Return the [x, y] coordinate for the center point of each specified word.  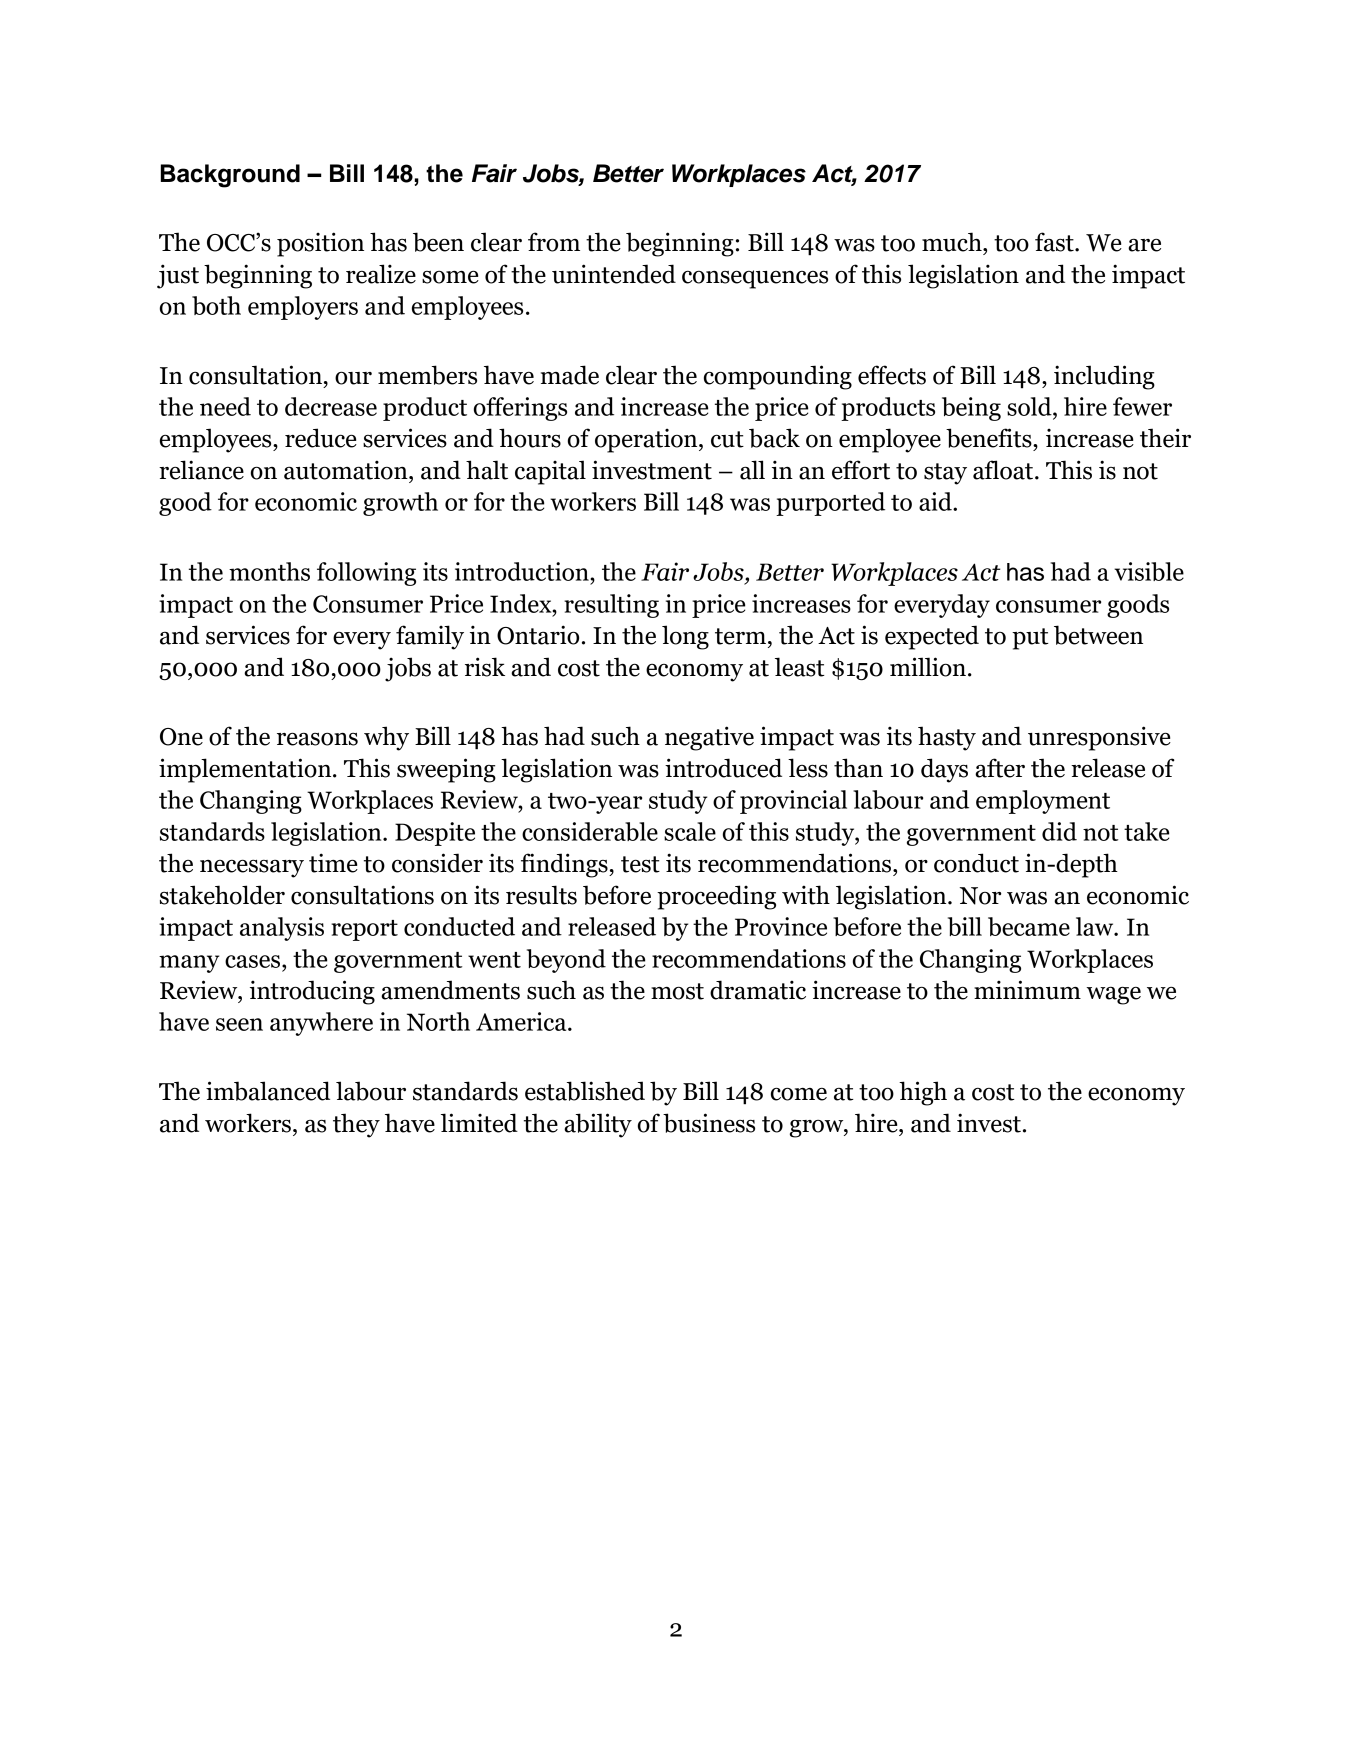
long [685, 637]
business [709, 1123]
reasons [317, 739]
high [923, 1093]
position [320, 244]
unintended [614, 274]
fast [1055, 242]
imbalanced [268, 1091]
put [1030, 639]
